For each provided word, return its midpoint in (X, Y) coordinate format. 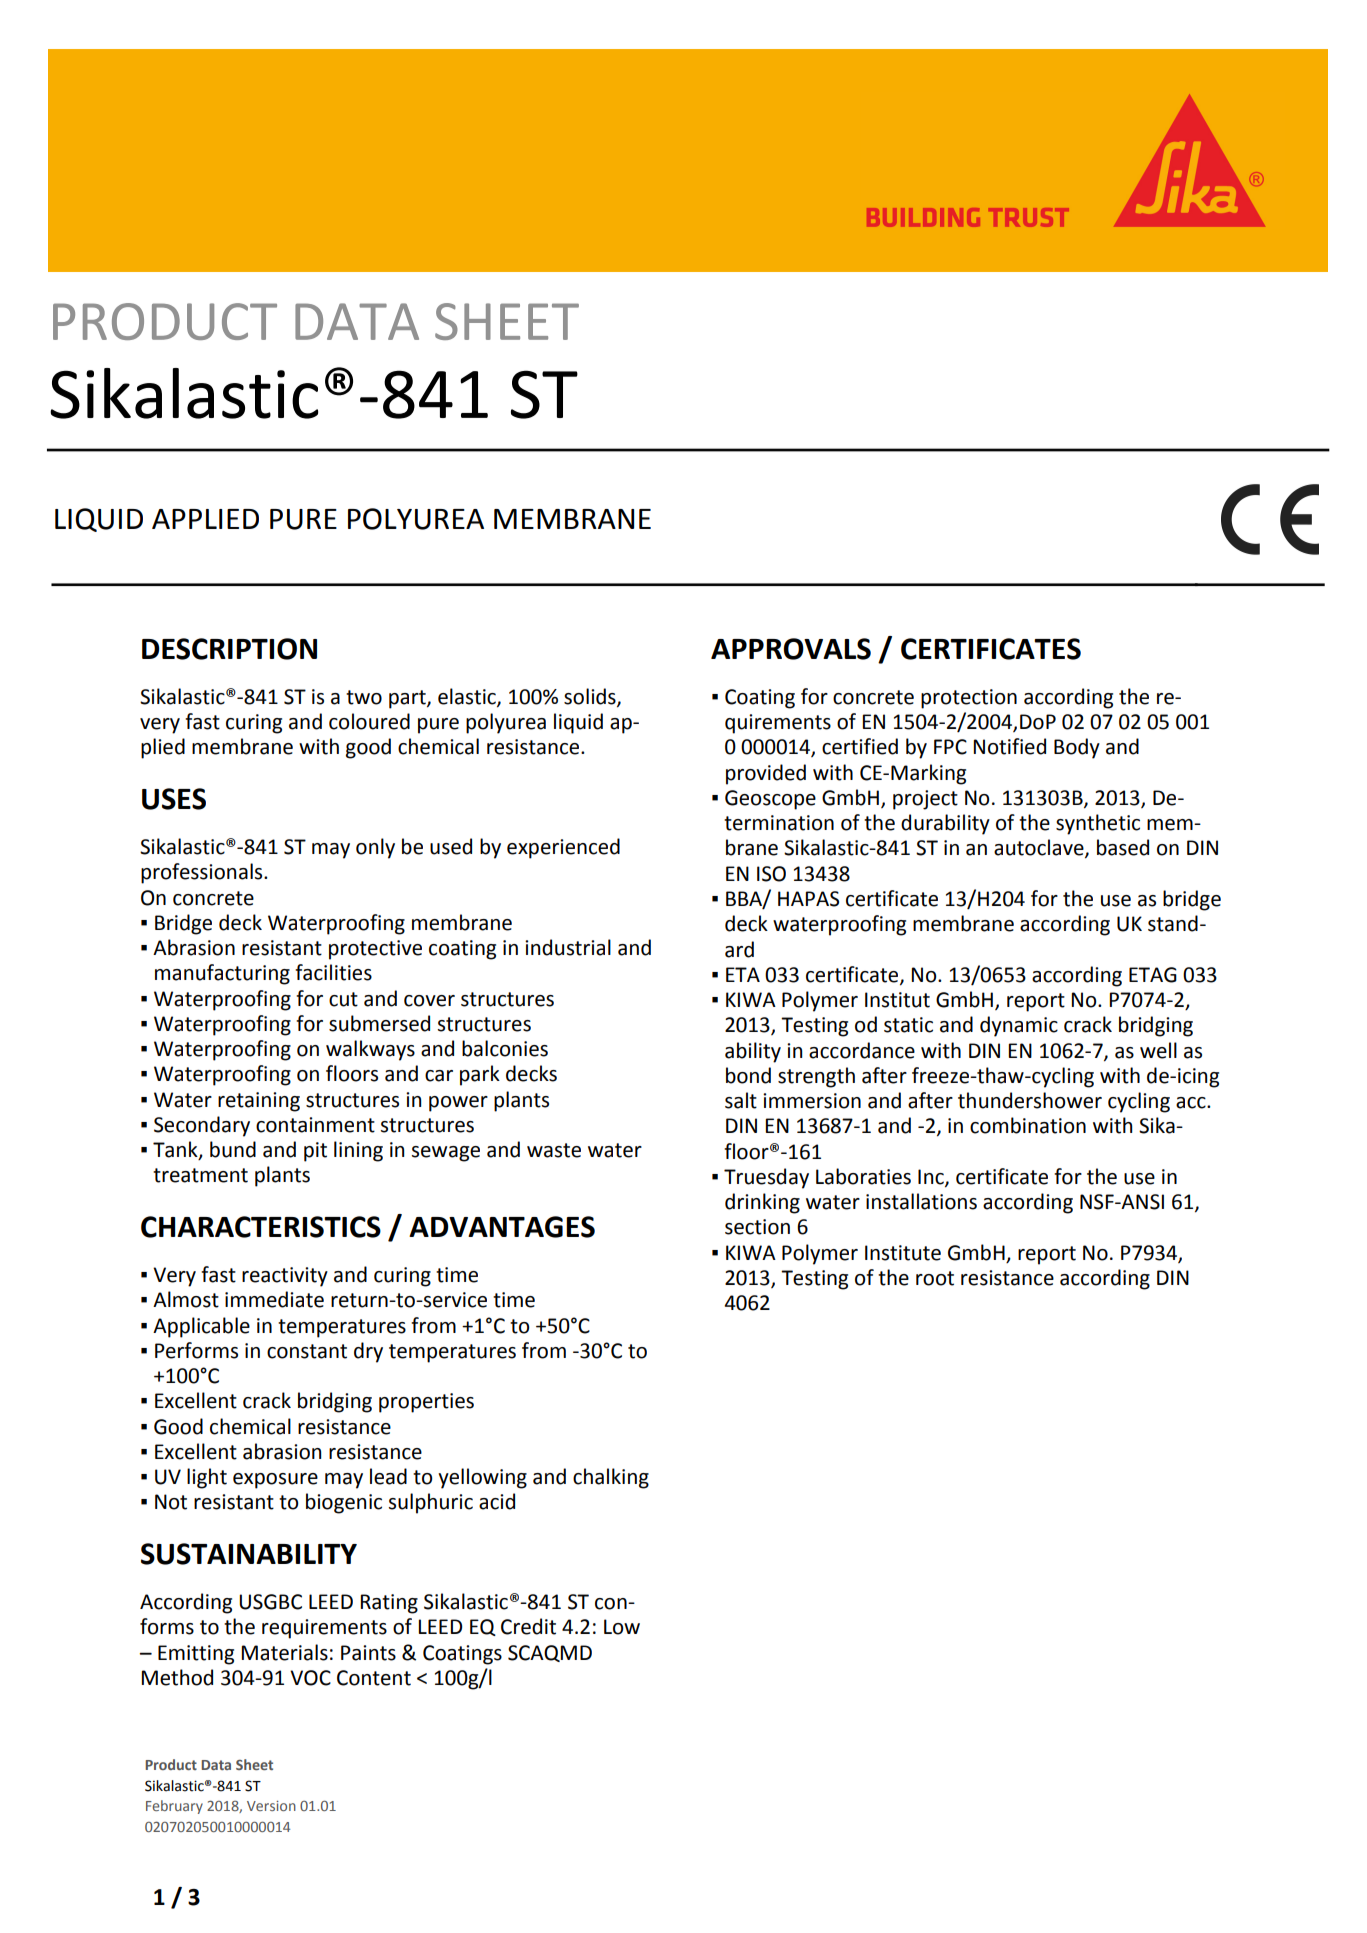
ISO (771, 874)
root (935, 1278)
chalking (611, 1478)
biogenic (344, 1503)
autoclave (1040, 848)
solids (591, 697)
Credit (528, 1626)
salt (741, 1100)
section (757, 1227)
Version (271, 1806)
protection (969, 699)
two (364, 697)
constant (307, 1351)
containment (315, 1125)
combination (1028, 1125)
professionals (203, 873)
